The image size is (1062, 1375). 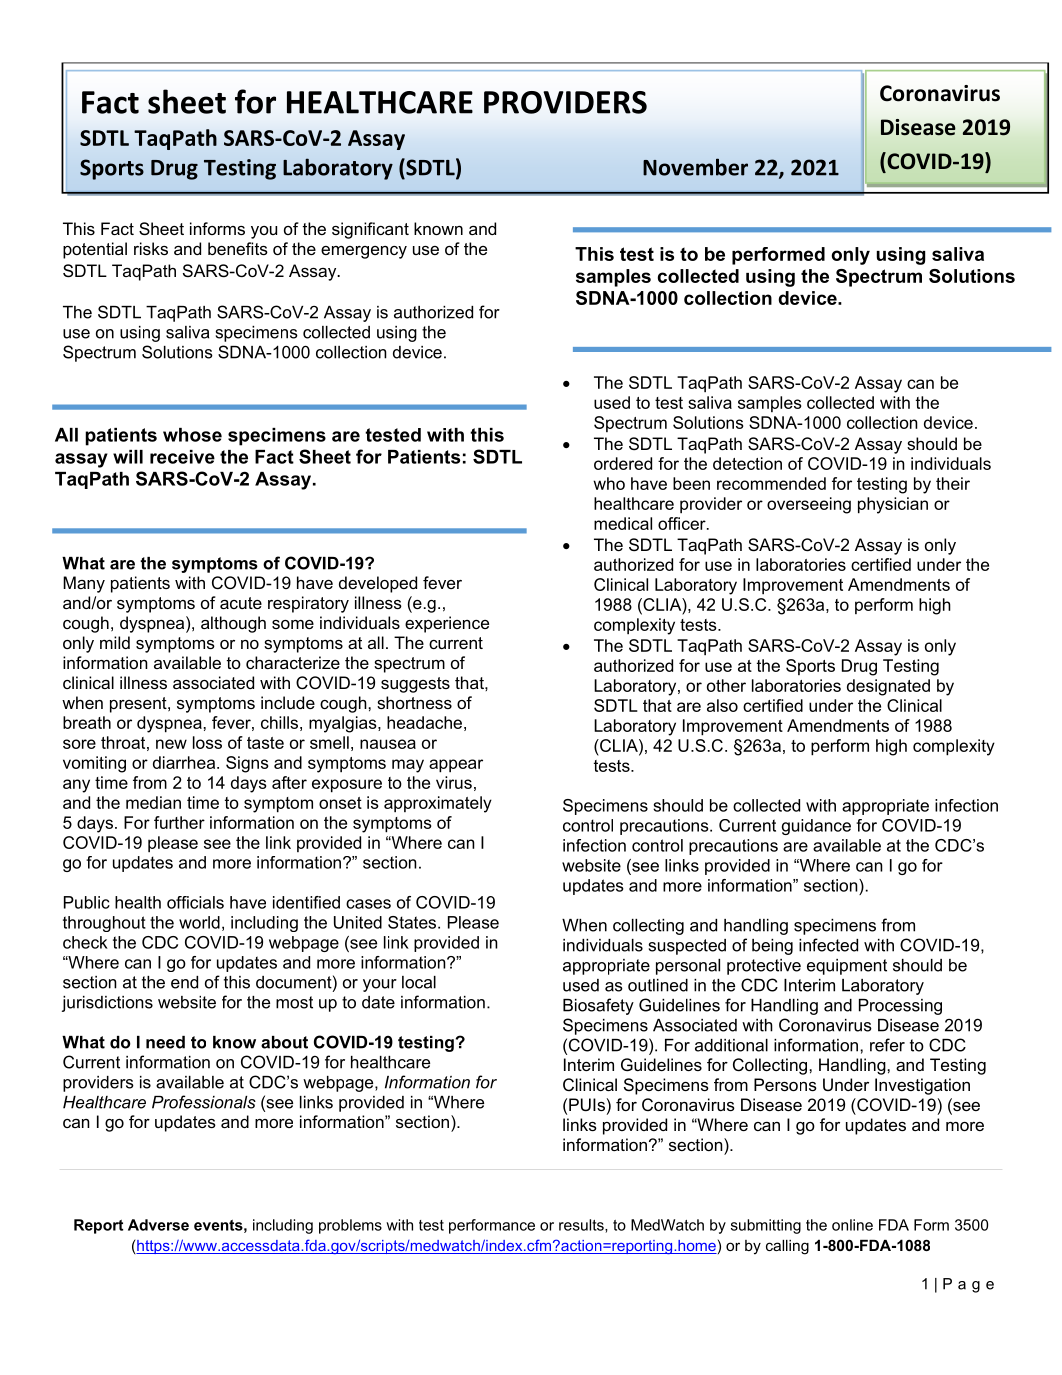 What do you see at coordinates (888, 687) in the screenshot?
I see `designated` at bounding box center [888, 687].
